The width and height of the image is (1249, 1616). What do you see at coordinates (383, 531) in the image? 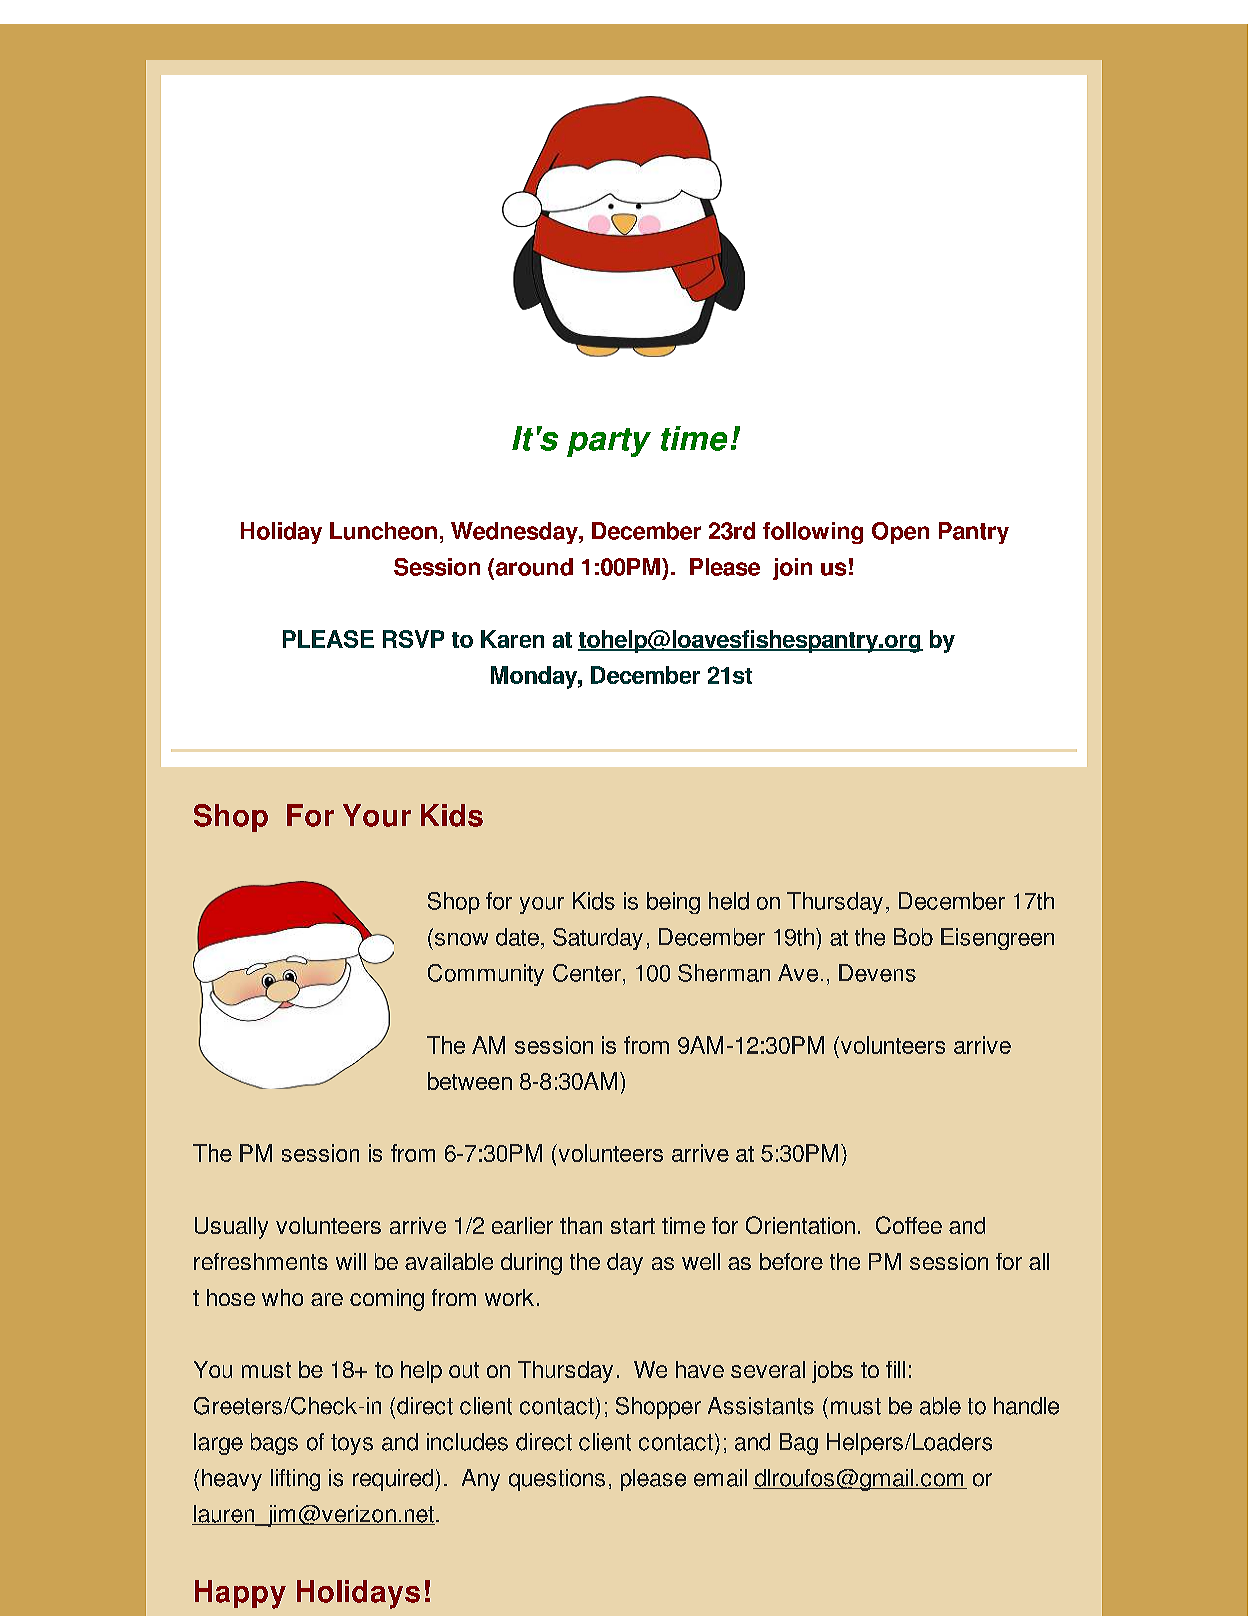
I see `Luncheon` at bounding box center [383, 531].
